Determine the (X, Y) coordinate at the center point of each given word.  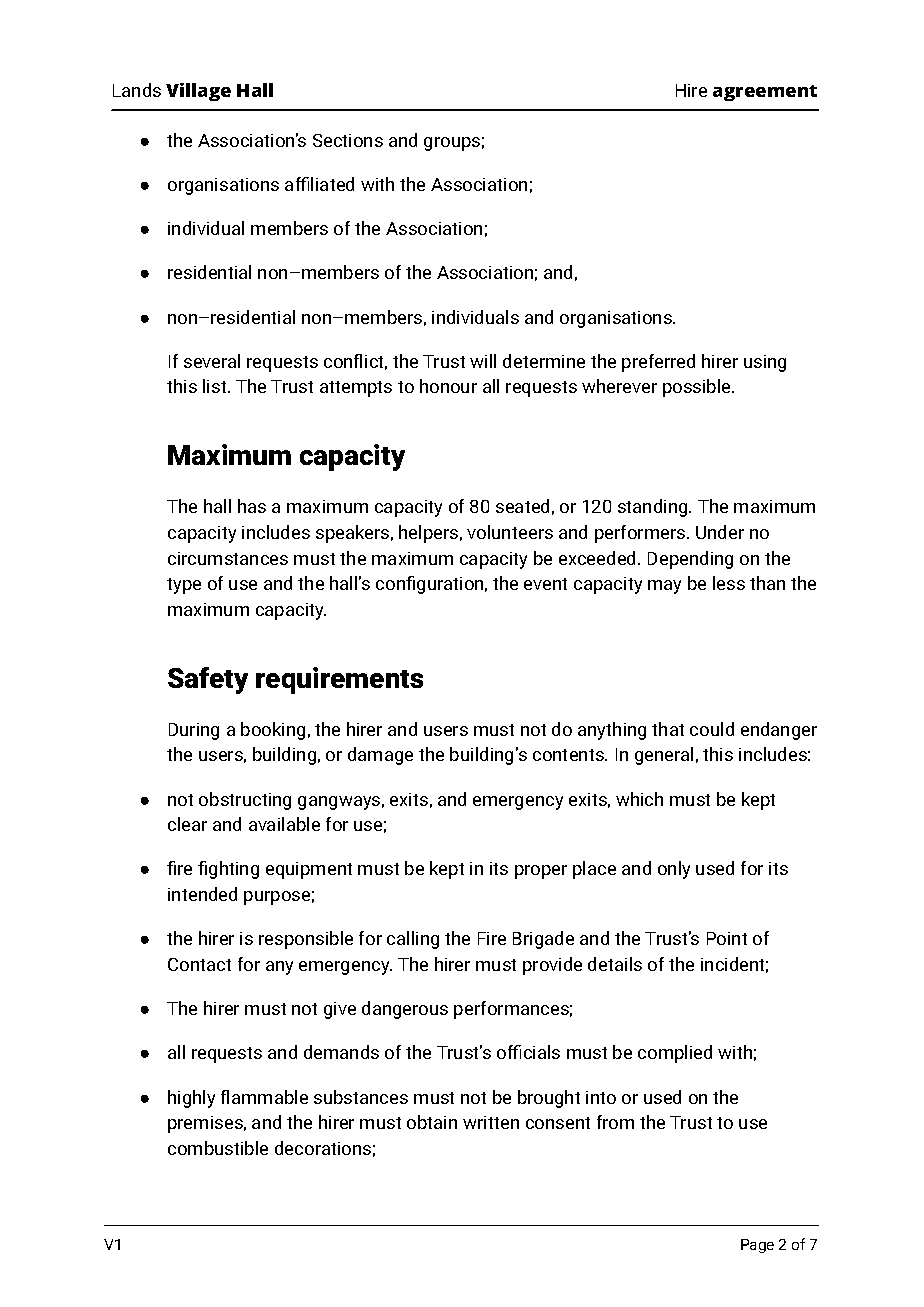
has (252, 506)
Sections (348, 140)
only (674, 870)
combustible (218, 1148)
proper (541, 872)
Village (198, 92)
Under (720, 532)
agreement (765, 93)
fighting (228, 870)
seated (522, 506)
